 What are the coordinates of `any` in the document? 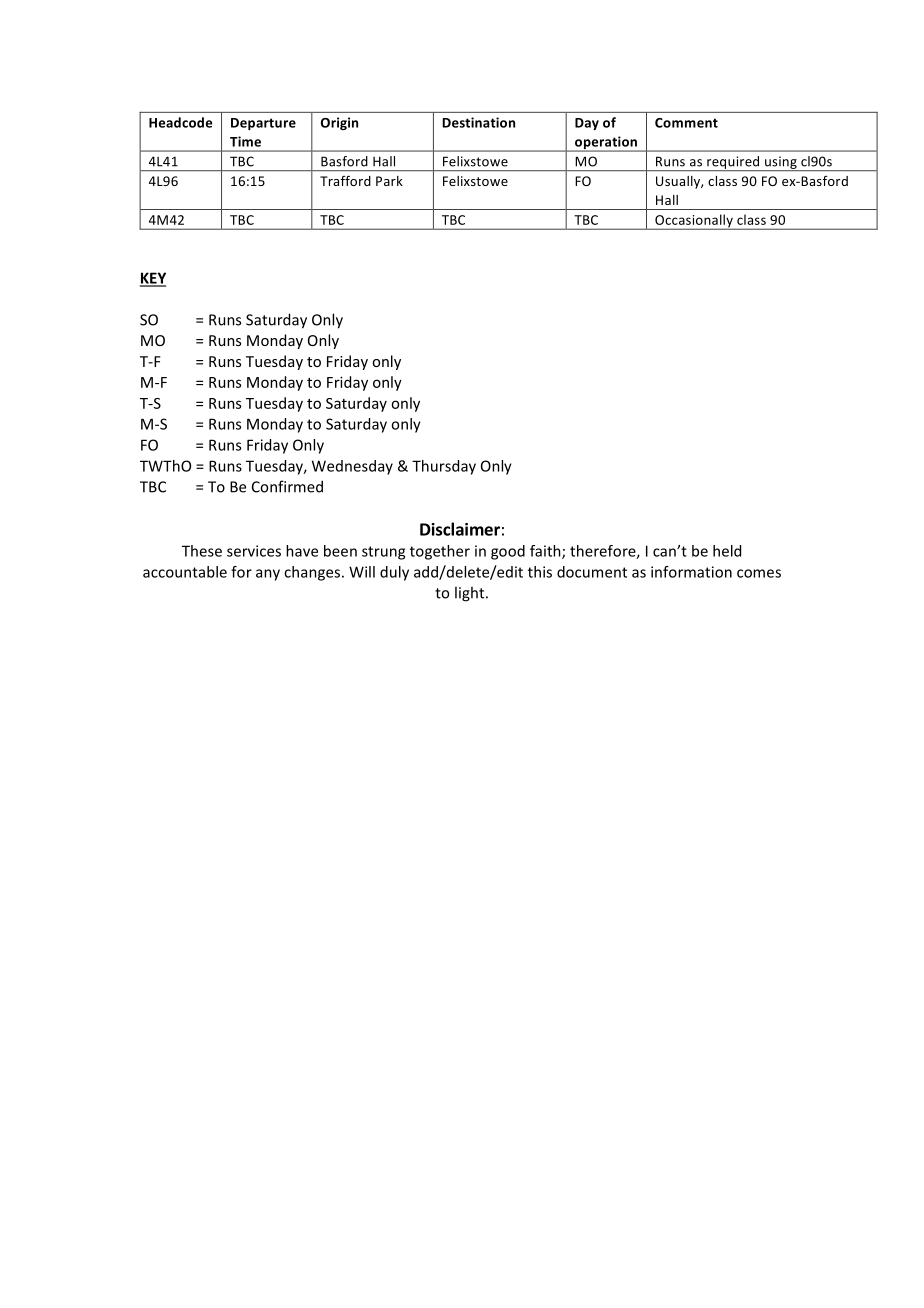 It's located at (268, 575).
